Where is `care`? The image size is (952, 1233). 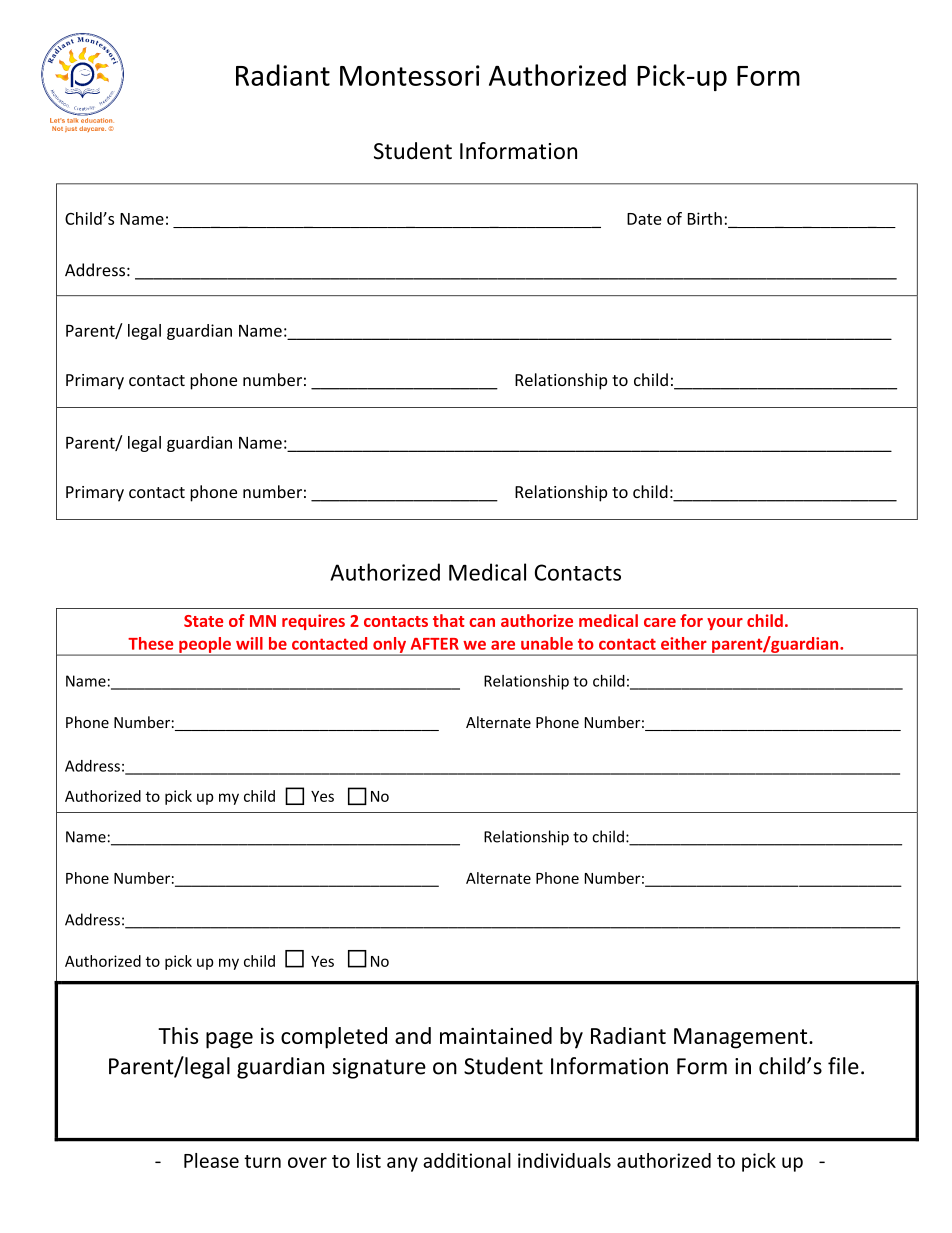 care is located at coordinates (660, 622).
